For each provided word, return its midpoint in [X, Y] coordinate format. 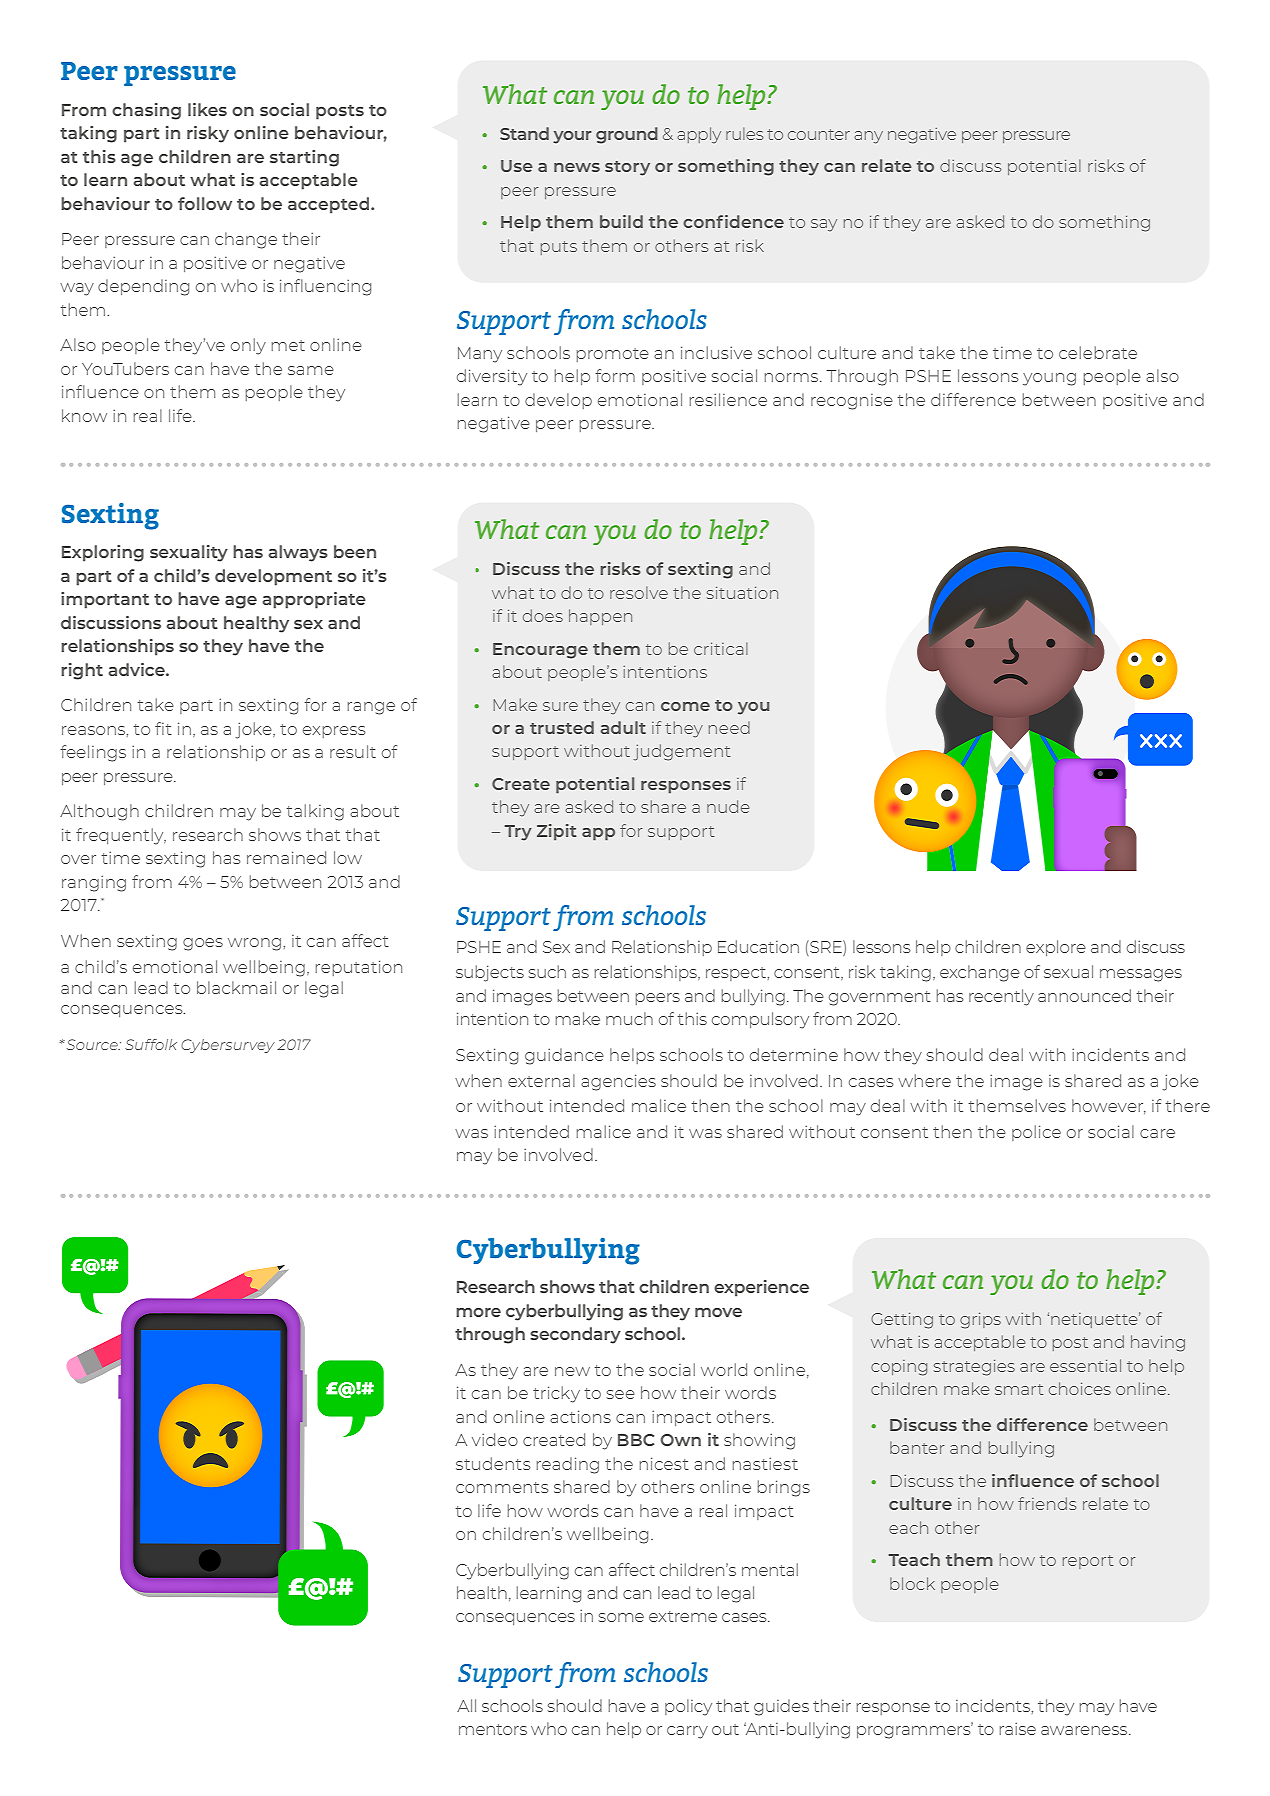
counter [819, 134]
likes [207, 109]
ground [627, 135]
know [84, 415]
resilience [728, 399]
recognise [852, 402]
